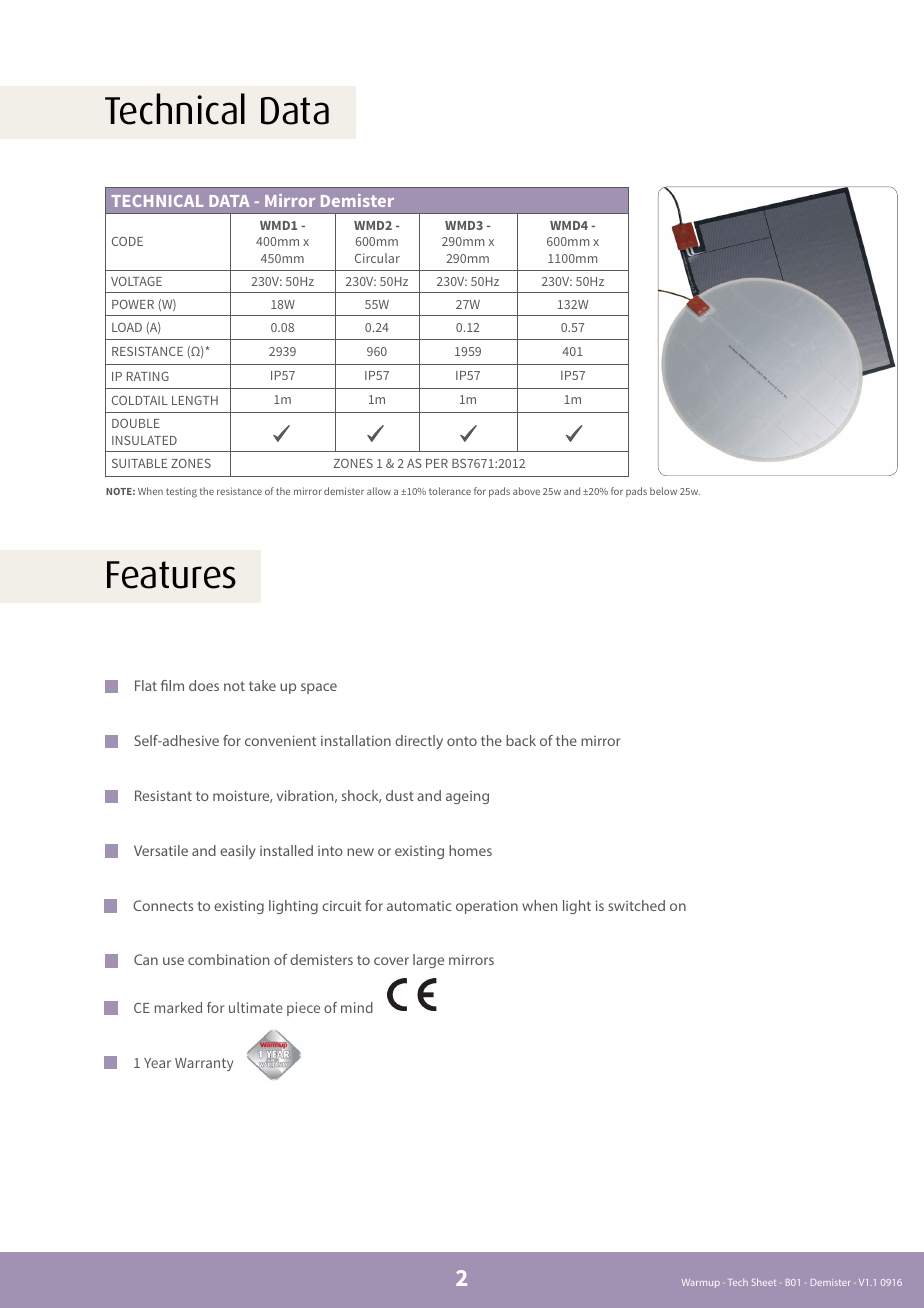  I want to click on marked, so click(178, 1007).
